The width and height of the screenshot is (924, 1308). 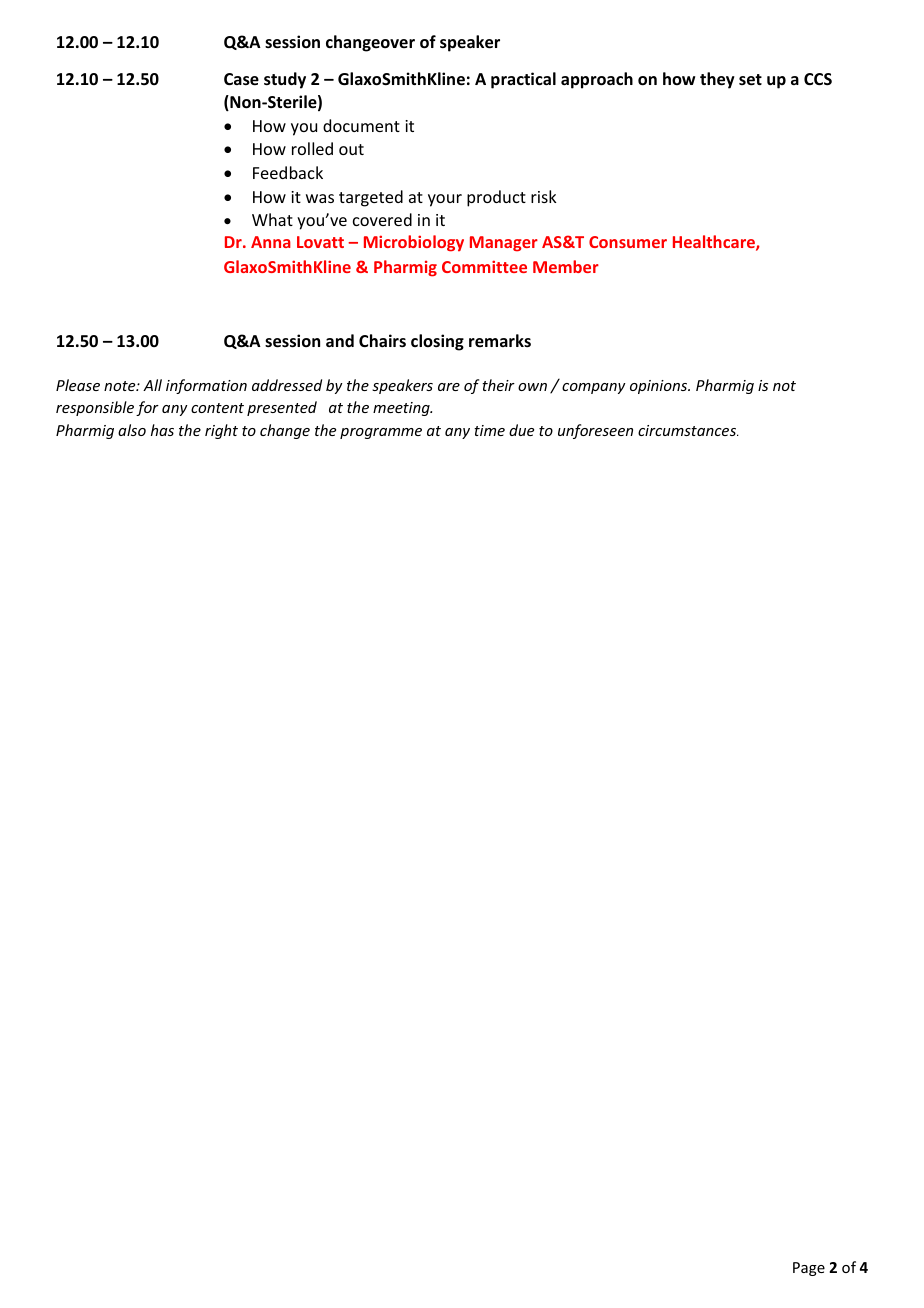 What do you see at coordinates (132, 430) in the screenshot?
I see `also` at bounding box center [132, 430].
